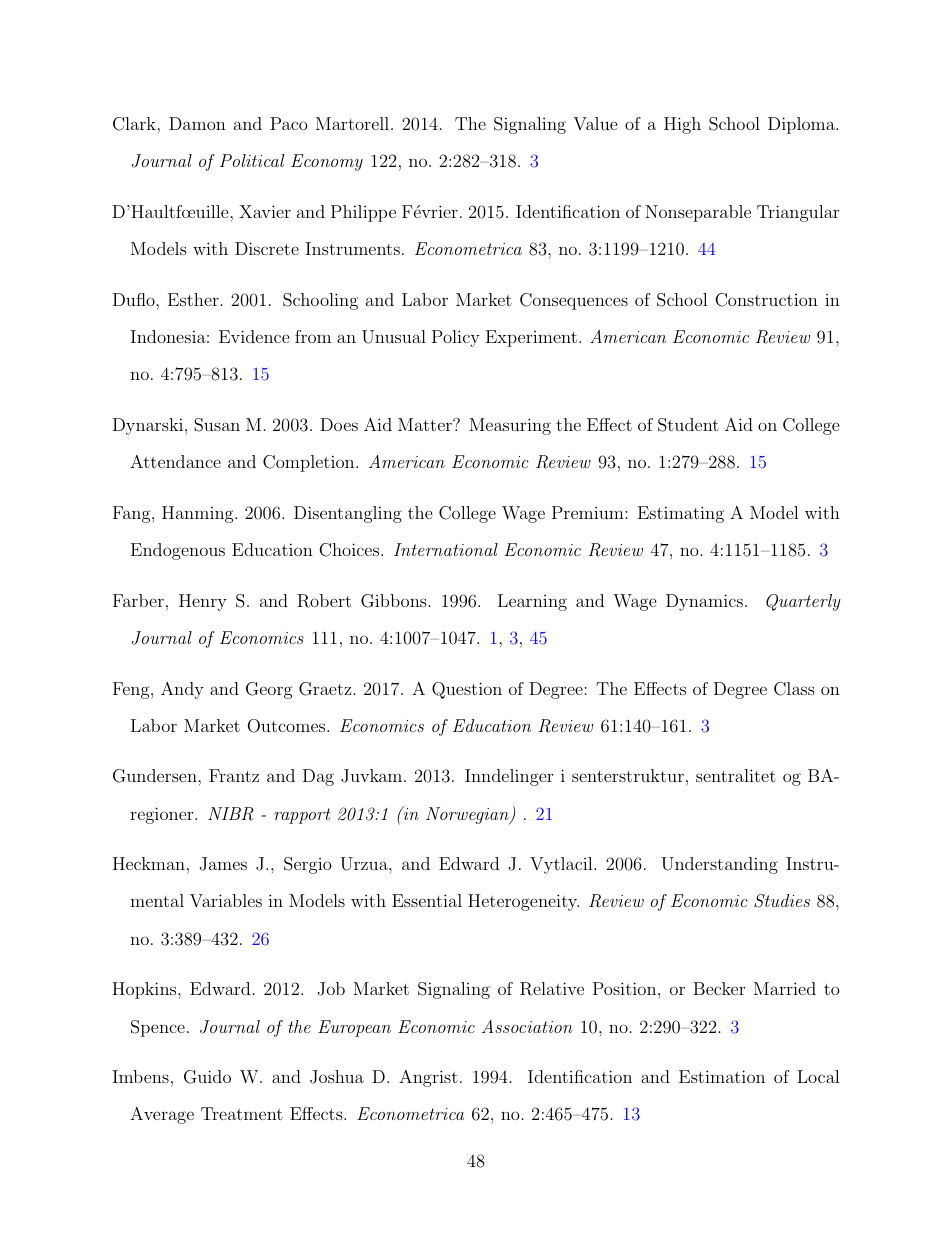  I want to click on Value, so click(595, 123).
